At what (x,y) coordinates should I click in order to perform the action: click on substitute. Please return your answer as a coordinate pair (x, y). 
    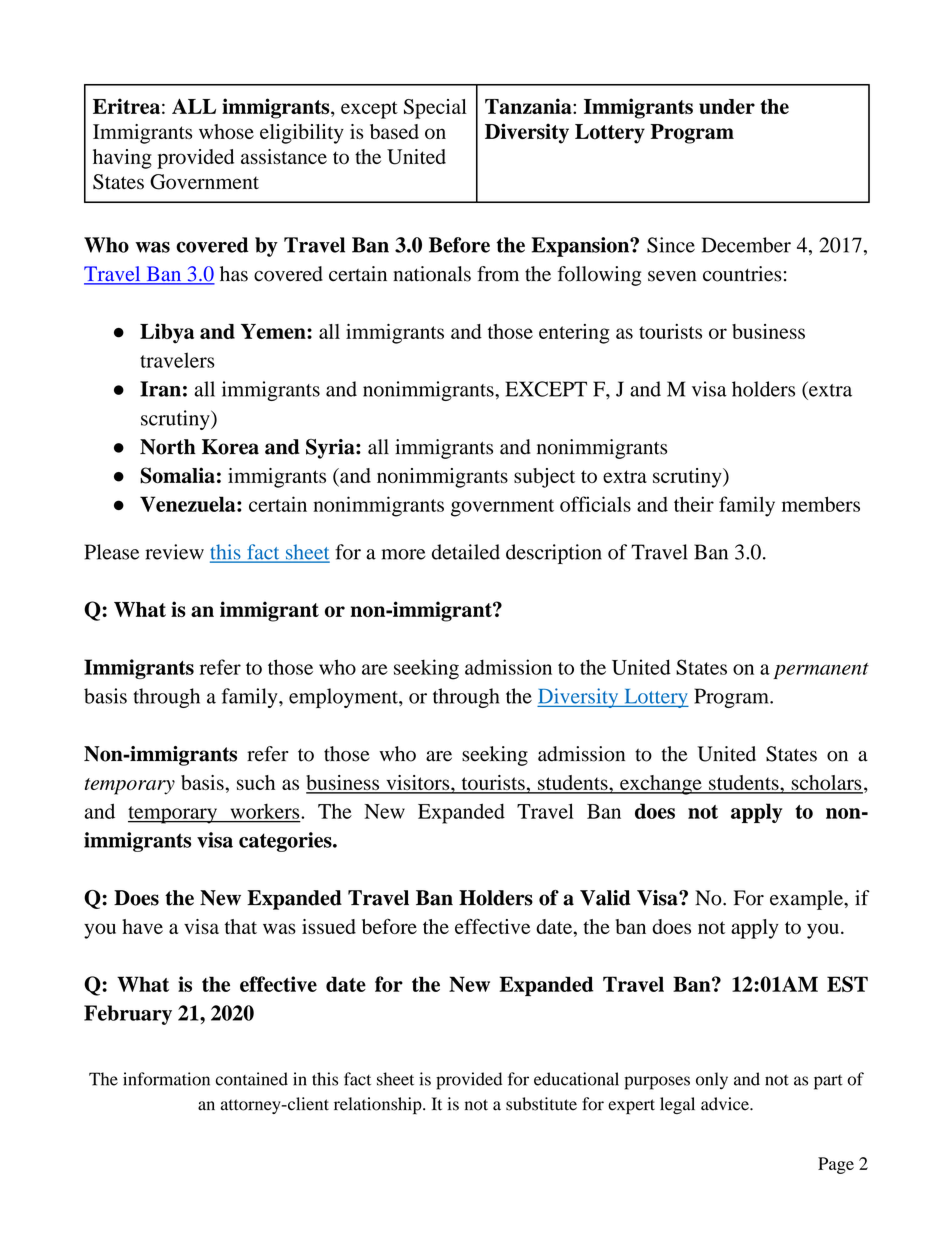
    Looking at the image, I should click on (541, 1104).
